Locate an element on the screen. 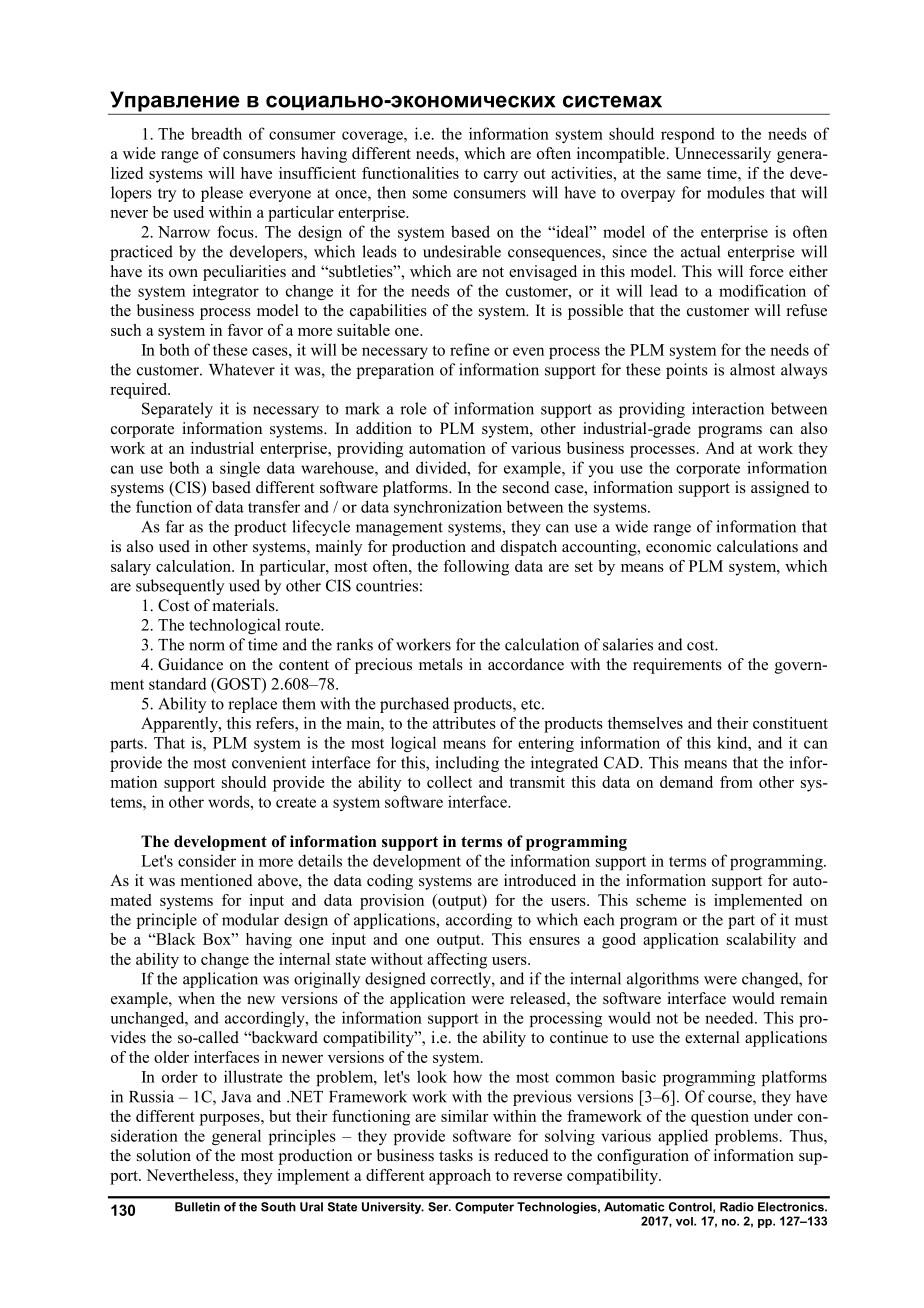 The height and width of the screenshot is (1308, 924). Radio is located at coordinates (737, 1207).
